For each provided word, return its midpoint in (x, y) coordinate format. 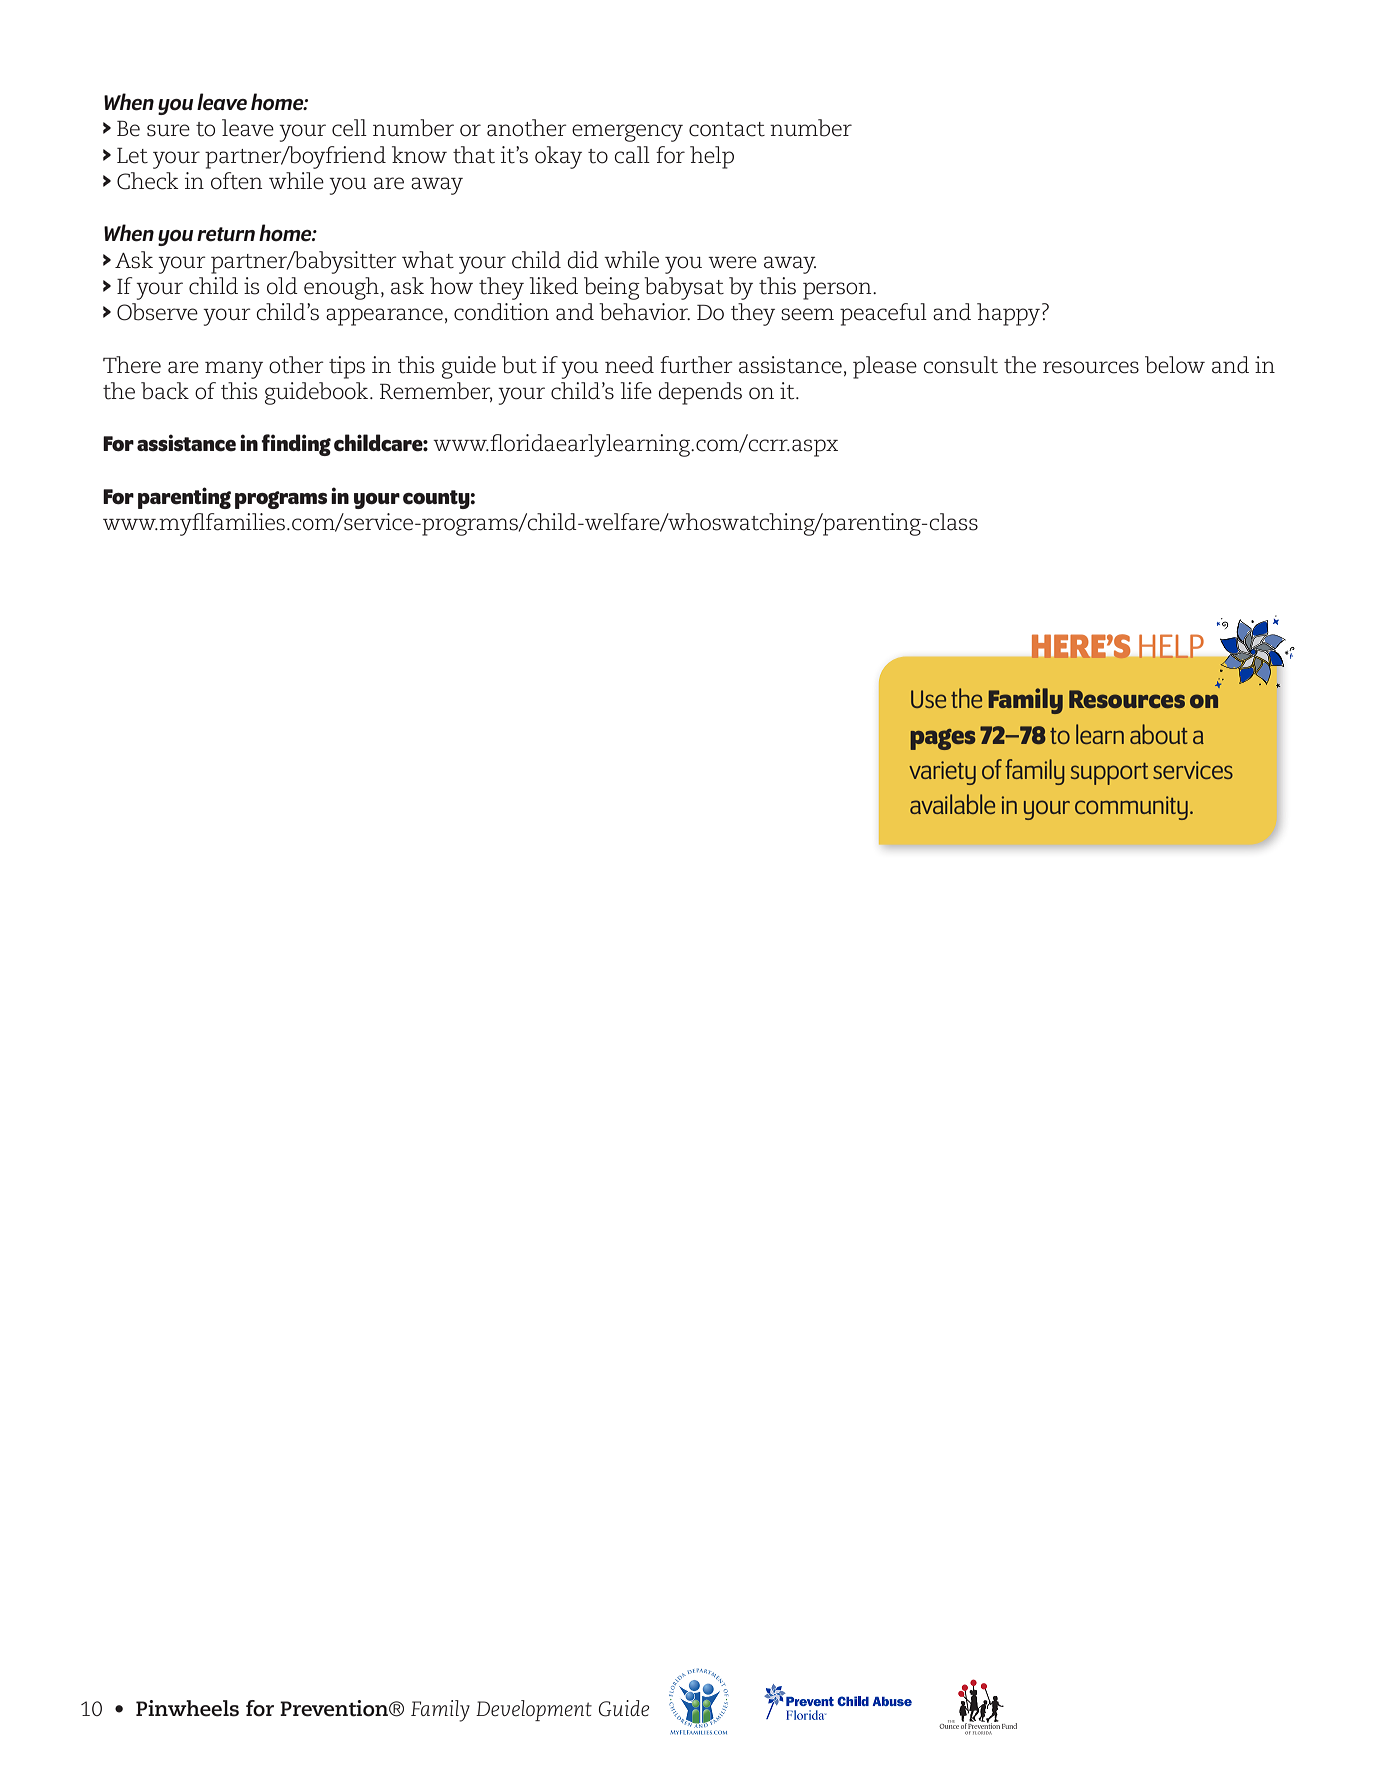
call (632, 155)
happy (1008, 314)
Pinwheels (187, 1708)
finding (296, 445)
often (236, 181)
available (952, 804)
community (1131, 808)
